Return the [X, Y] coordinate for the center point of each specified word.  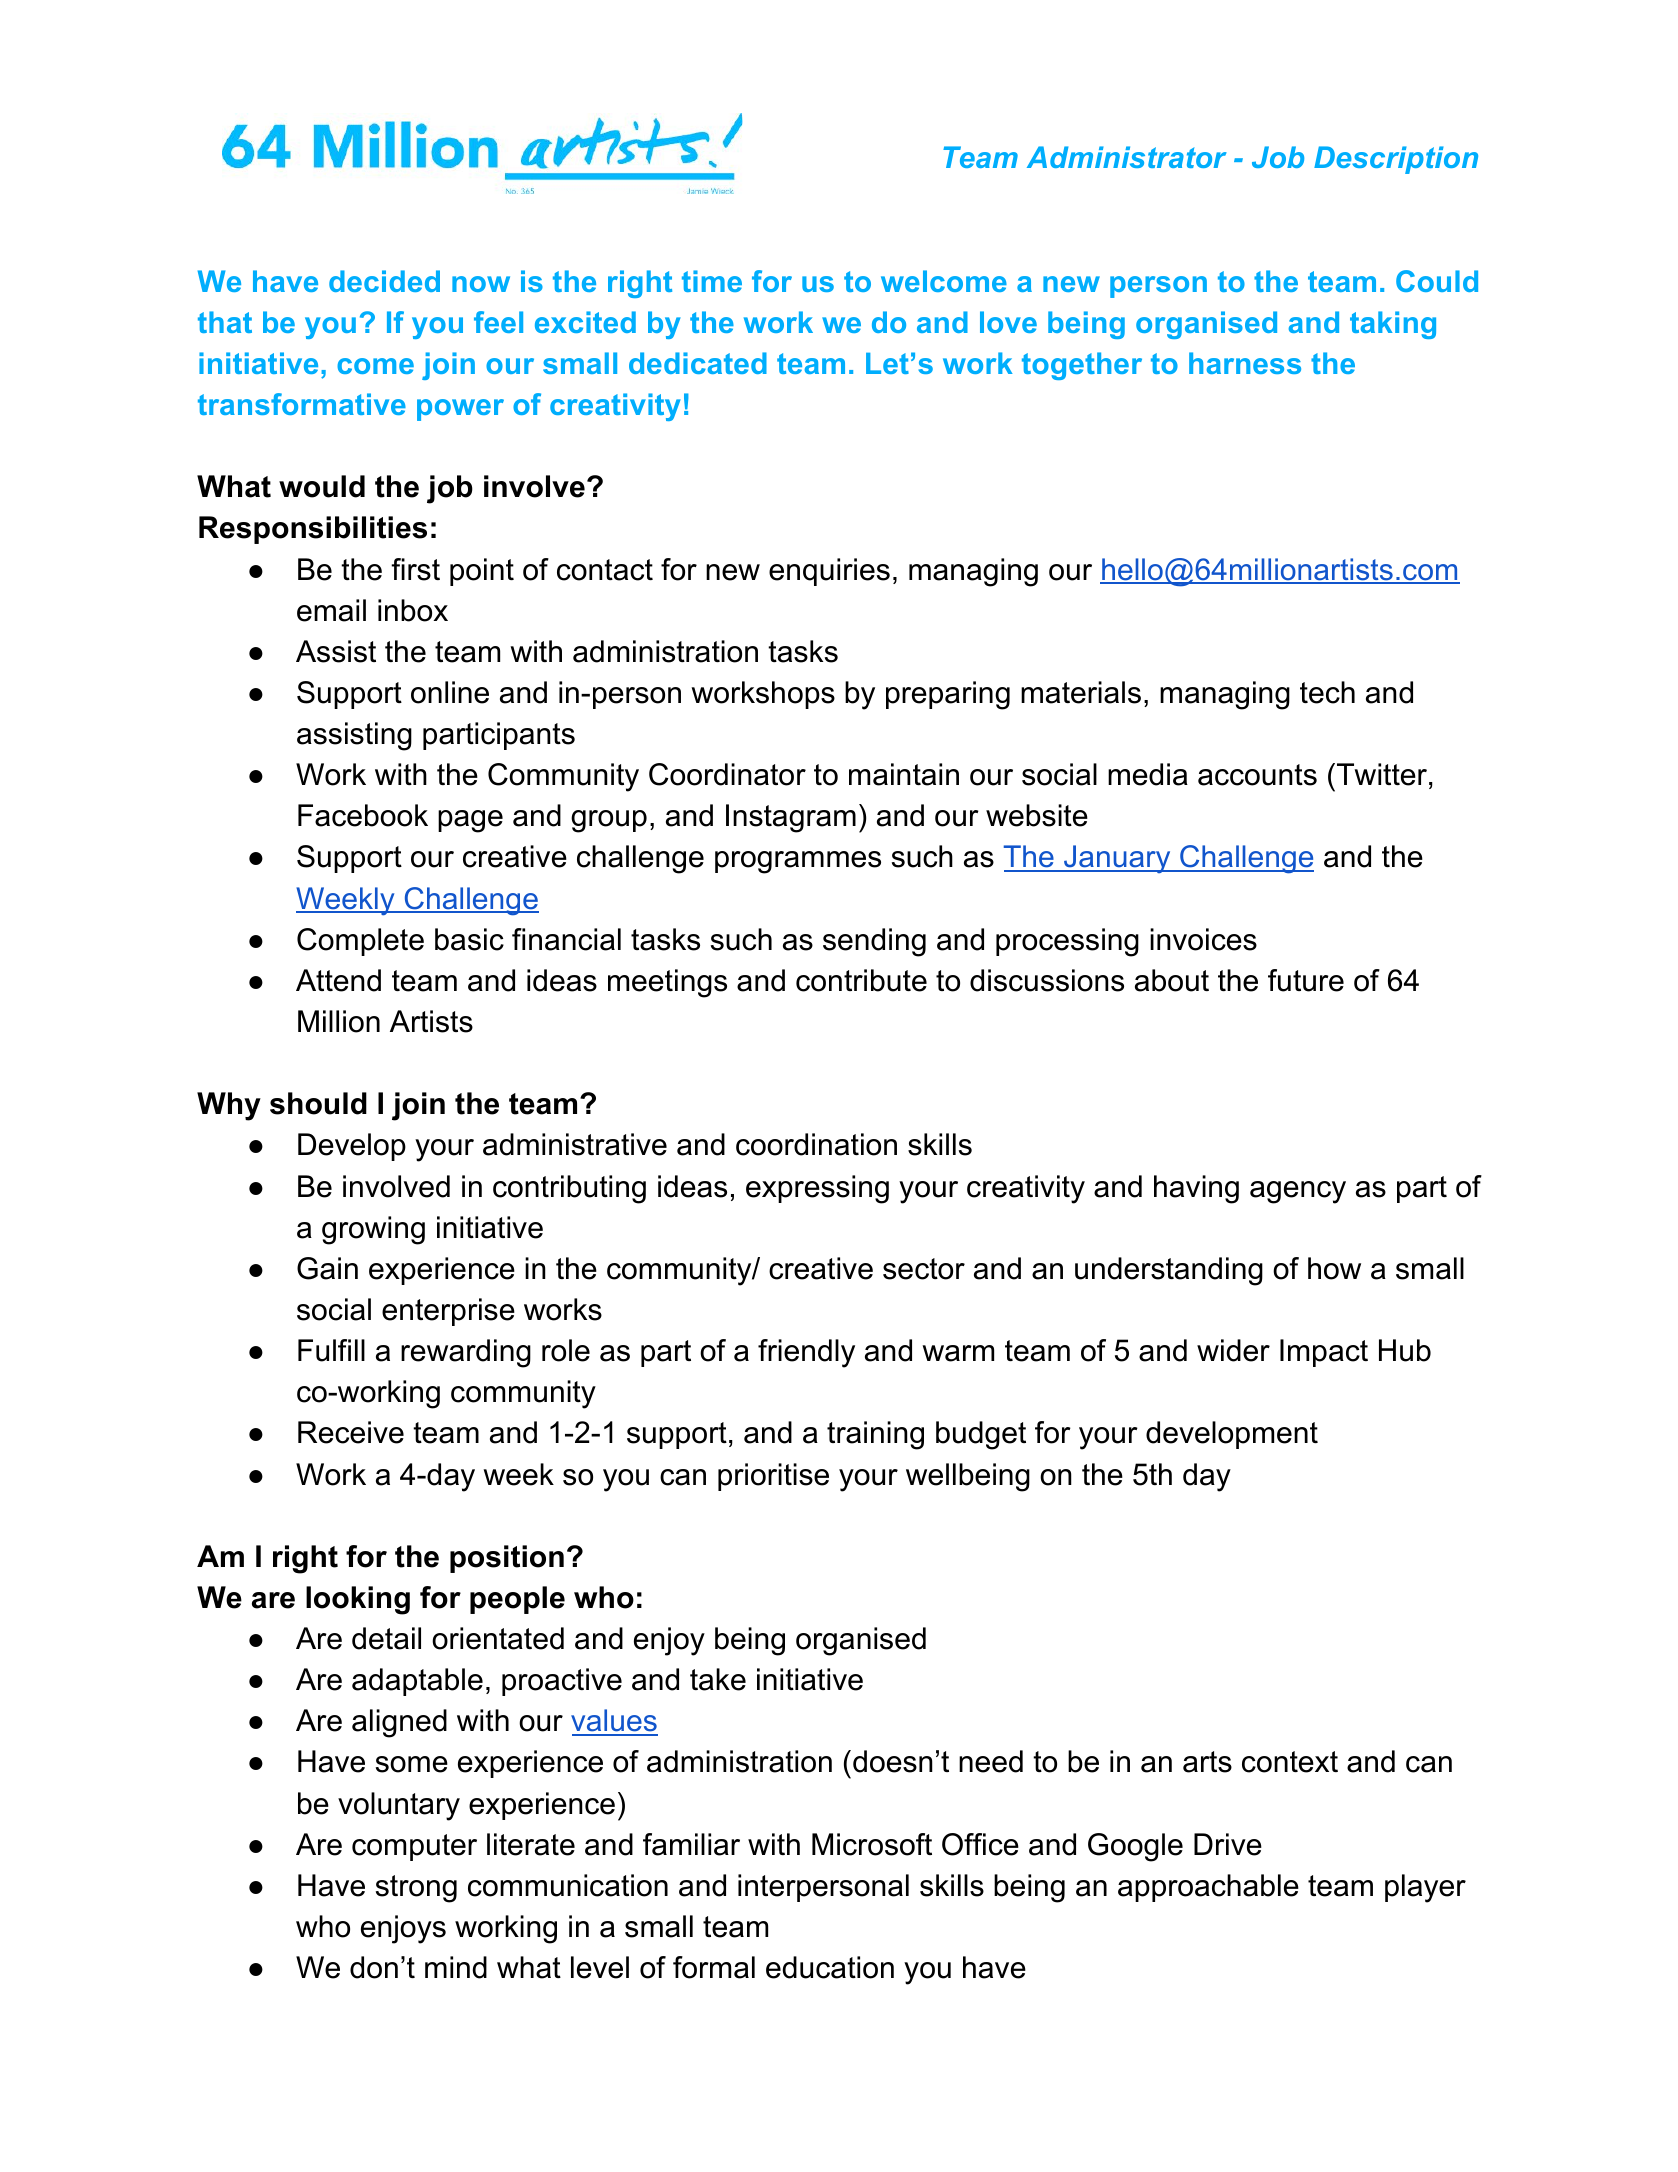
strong [416, 1889]
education [830, 1967]
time [712, 281]
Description [1396, 160]
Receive [351, 1432]
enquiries [829, 572]
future [1306, 980]
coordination [816, 1144]
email [331, 610]
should [318, 1103]
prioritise [773, 1477]
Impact [1324, 1353]
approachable [1208, 1888]
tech [1327, 692]
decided [384, 281]
